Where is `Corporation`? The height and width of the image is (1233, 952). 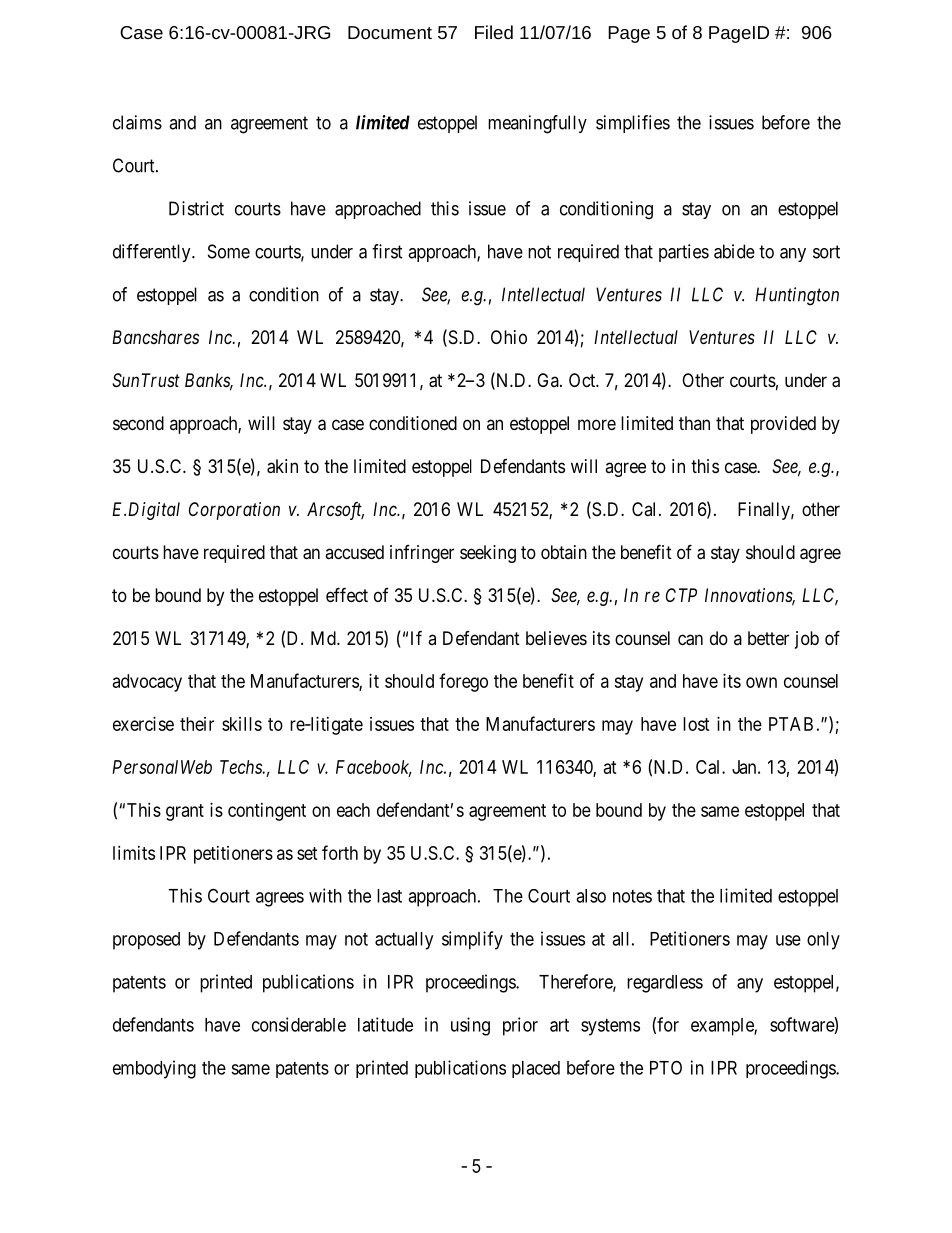 Corporation is located at coordinates (234, 511).
